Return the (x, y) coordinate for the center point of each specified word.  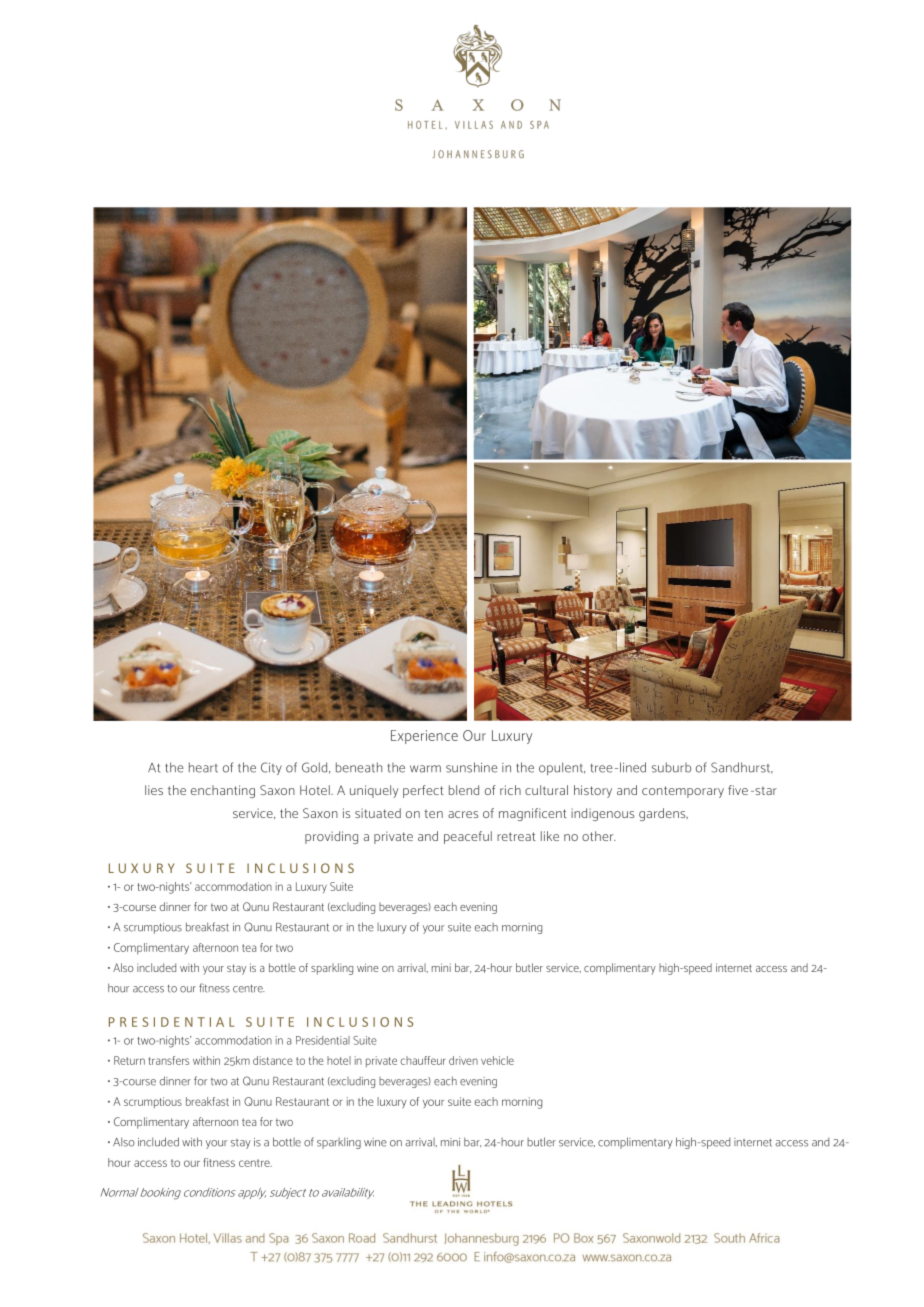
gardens (663, 814)
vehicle (497, 1060)
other (599, 836)
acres (463, 814)
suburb (671, 767)
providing (331, 837)
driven (463, 1060)
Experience (424, 737)
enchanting (223, 791)
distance (273, 1060)
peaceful (468, 837)
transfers (168, 1060)
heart (203, 767)
